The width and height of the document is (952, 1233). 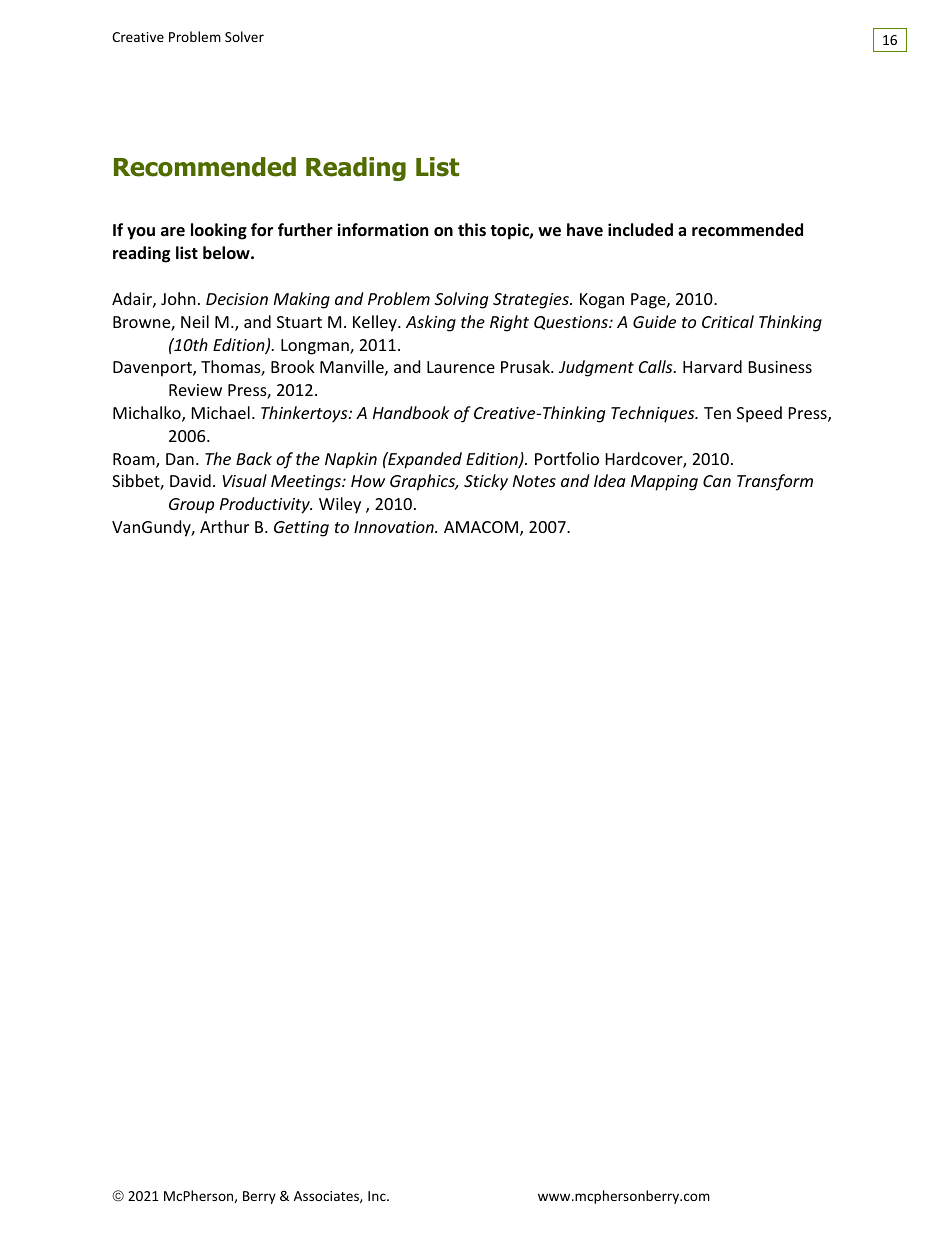 I want to click on included, so click(x=640, y=230).
